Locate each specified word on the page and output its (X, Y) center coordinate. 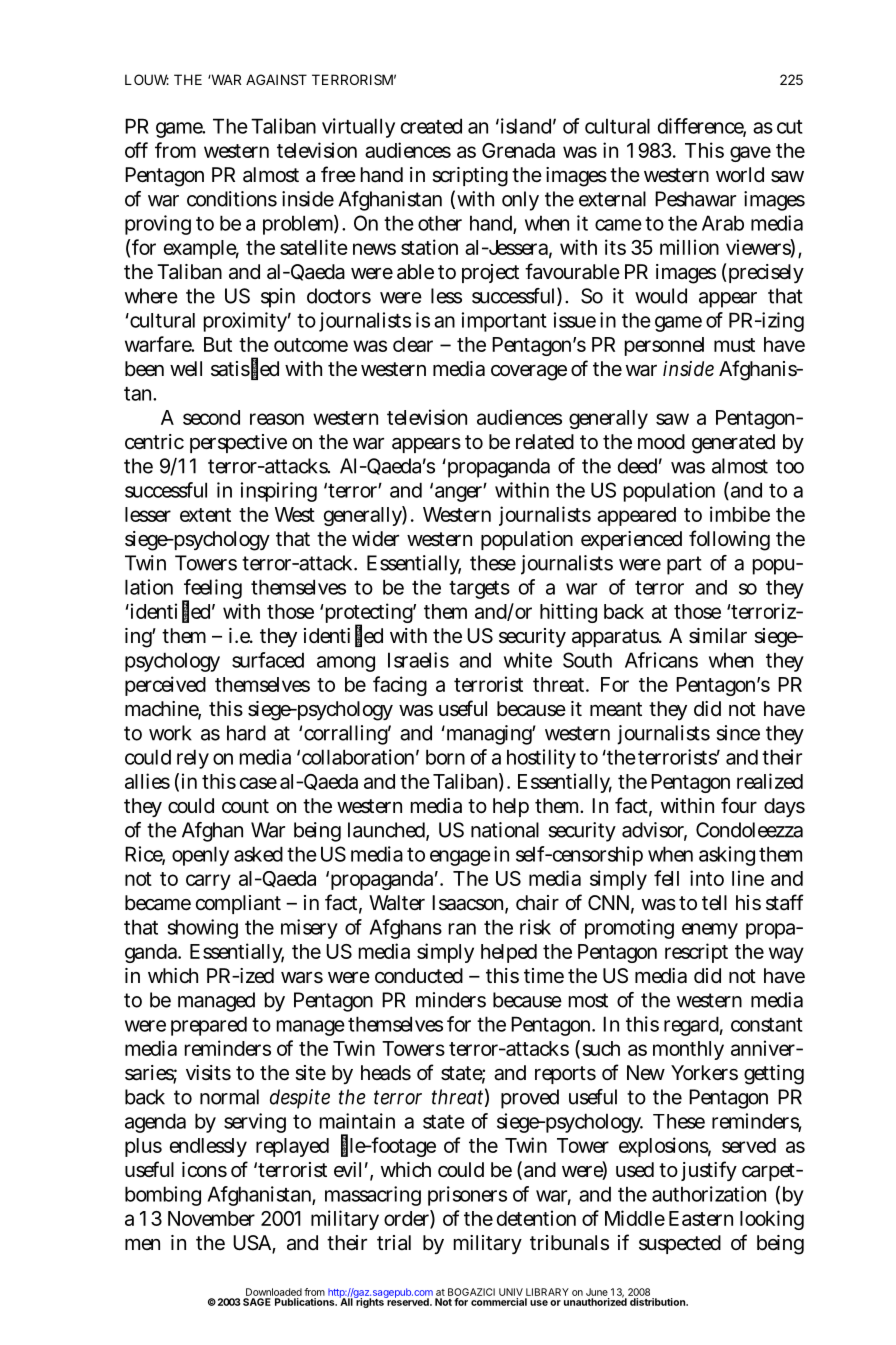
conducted (419, 975)
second (211, 417)
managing (488, 735)
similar (718, 636)
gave (750, 154)
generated (733, 444)
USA (252, 1243)
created (431, 126)
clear (413, 344)
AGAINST (276, 79)
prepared (209, 1026)
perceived (165, 686)
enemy (710, 931)
